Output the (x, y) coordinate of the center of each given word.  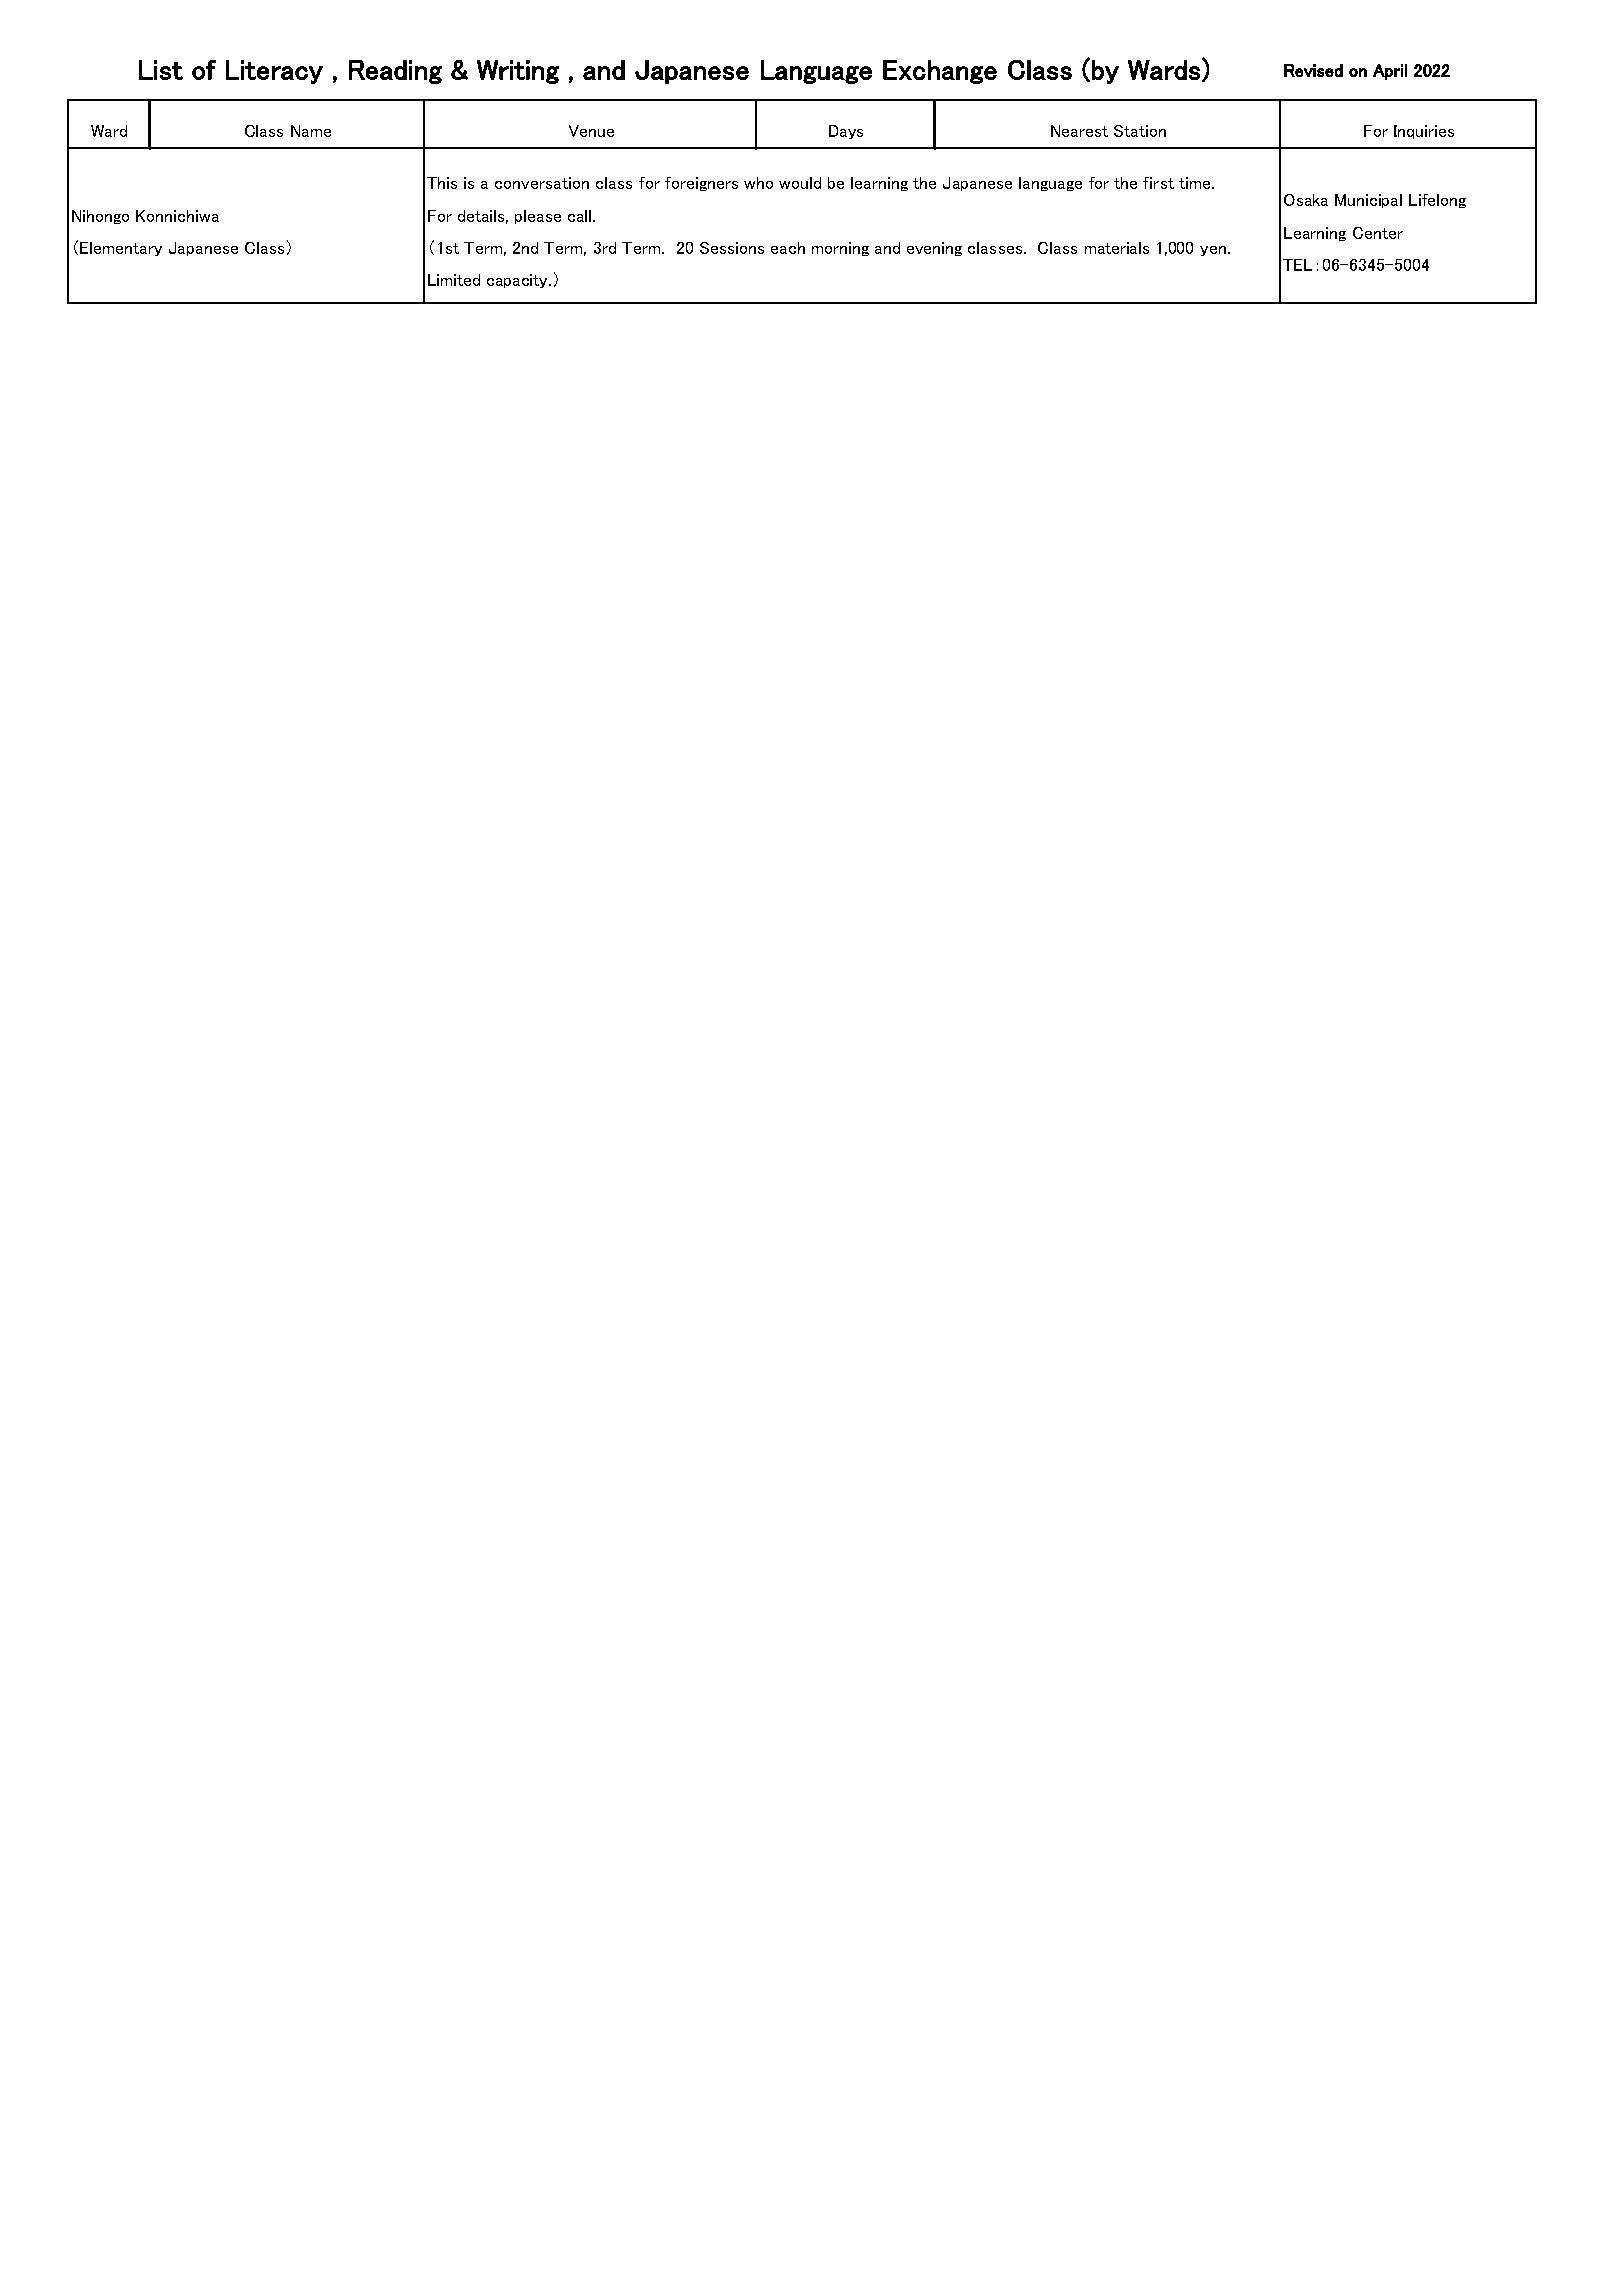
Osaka (1306, 200)
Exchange (940, 72)
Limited (454, 280)
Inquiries (1424, 132)
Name (311, 131)
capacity (519, 281)
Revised (1313, 70)
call (581, 216)
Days (846, 132)
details (483, 217)
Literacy (274, 72)
